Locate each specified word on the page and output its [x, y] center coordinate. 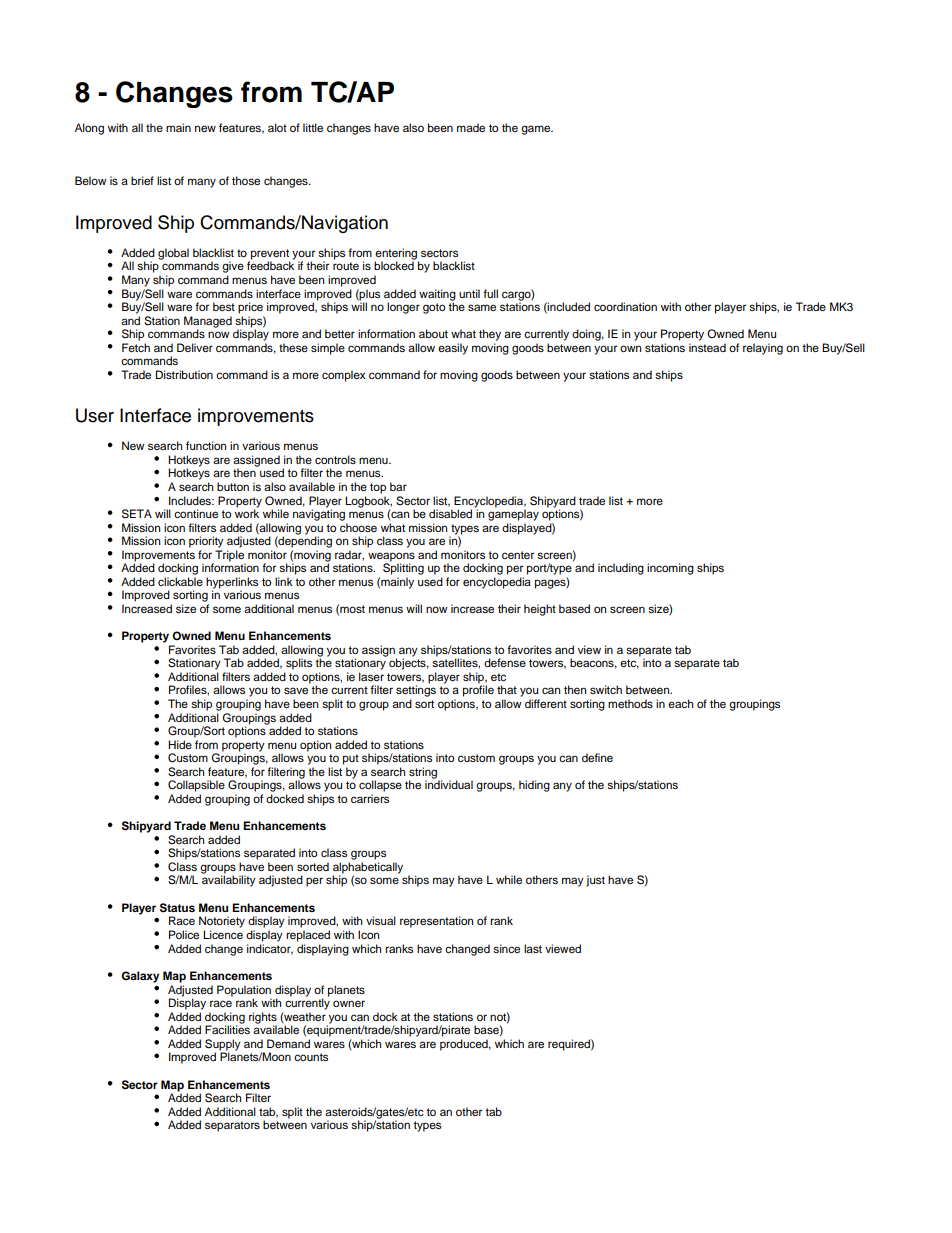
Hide [180, 744]
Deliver [195, 347]
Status [177, 908]
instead [707, 347]
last [533, 948]
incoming [670, 569]
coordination [625, 306]
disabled [452, 512]
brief [142, 180]
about [433, 333]
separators [232, 1126]
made [471, 127]
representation [436, 922]
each [680, 703]
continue [196, 513]
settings [416, 692]
